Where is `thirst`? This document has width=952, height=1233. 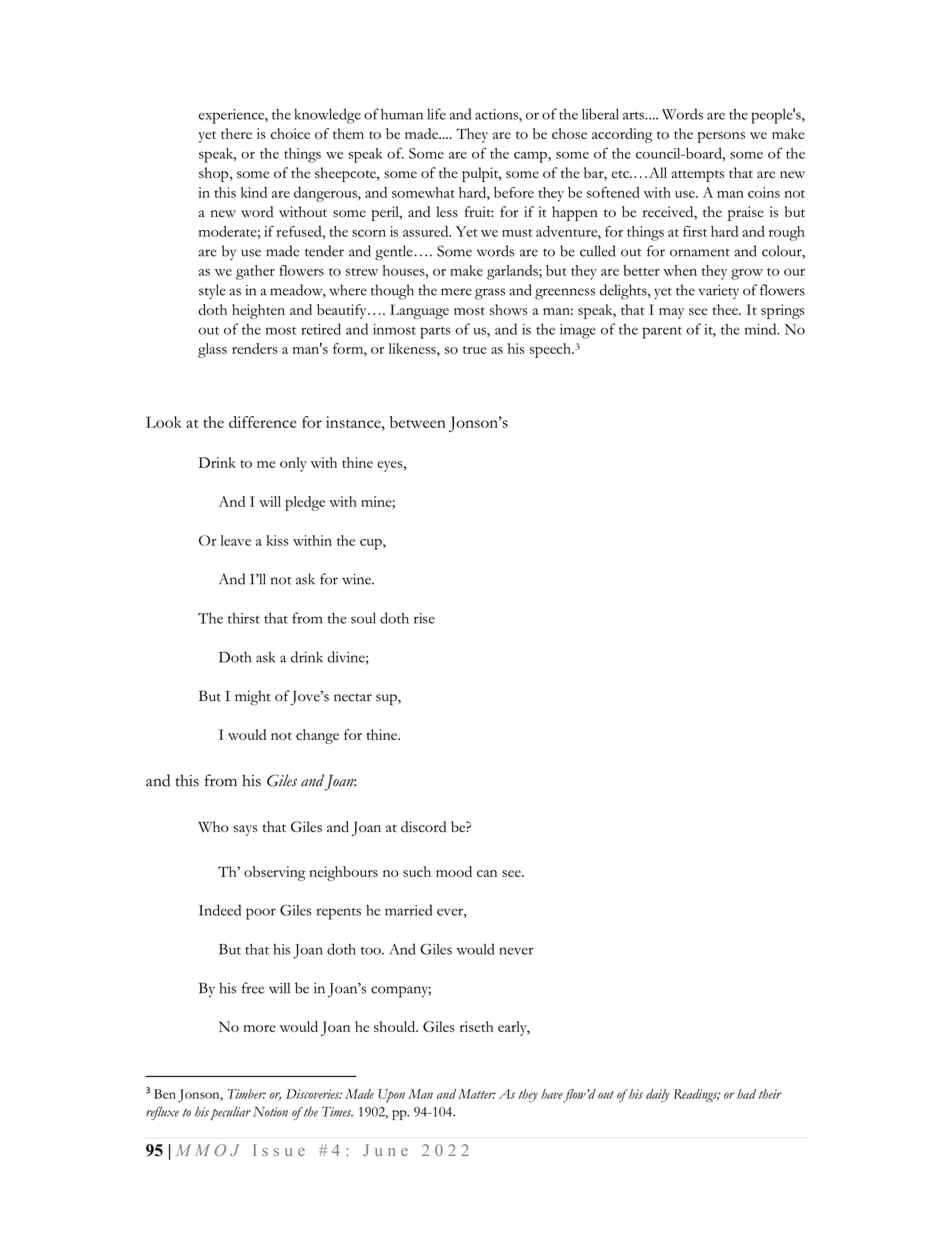 thirst is located at coordinates (244, 618).
